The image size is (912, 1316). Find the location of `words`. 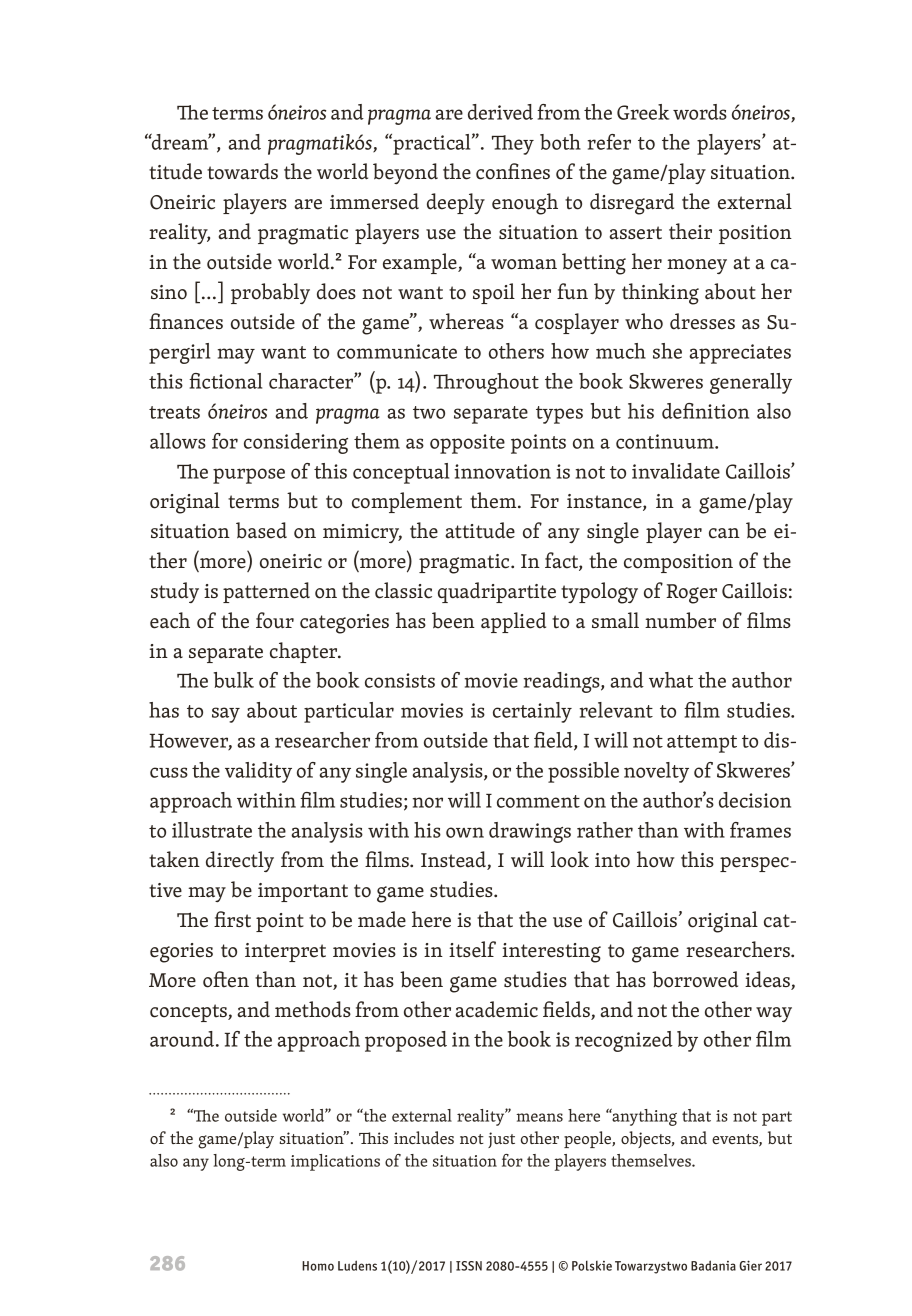

words is located at coordinates (700, 112).
